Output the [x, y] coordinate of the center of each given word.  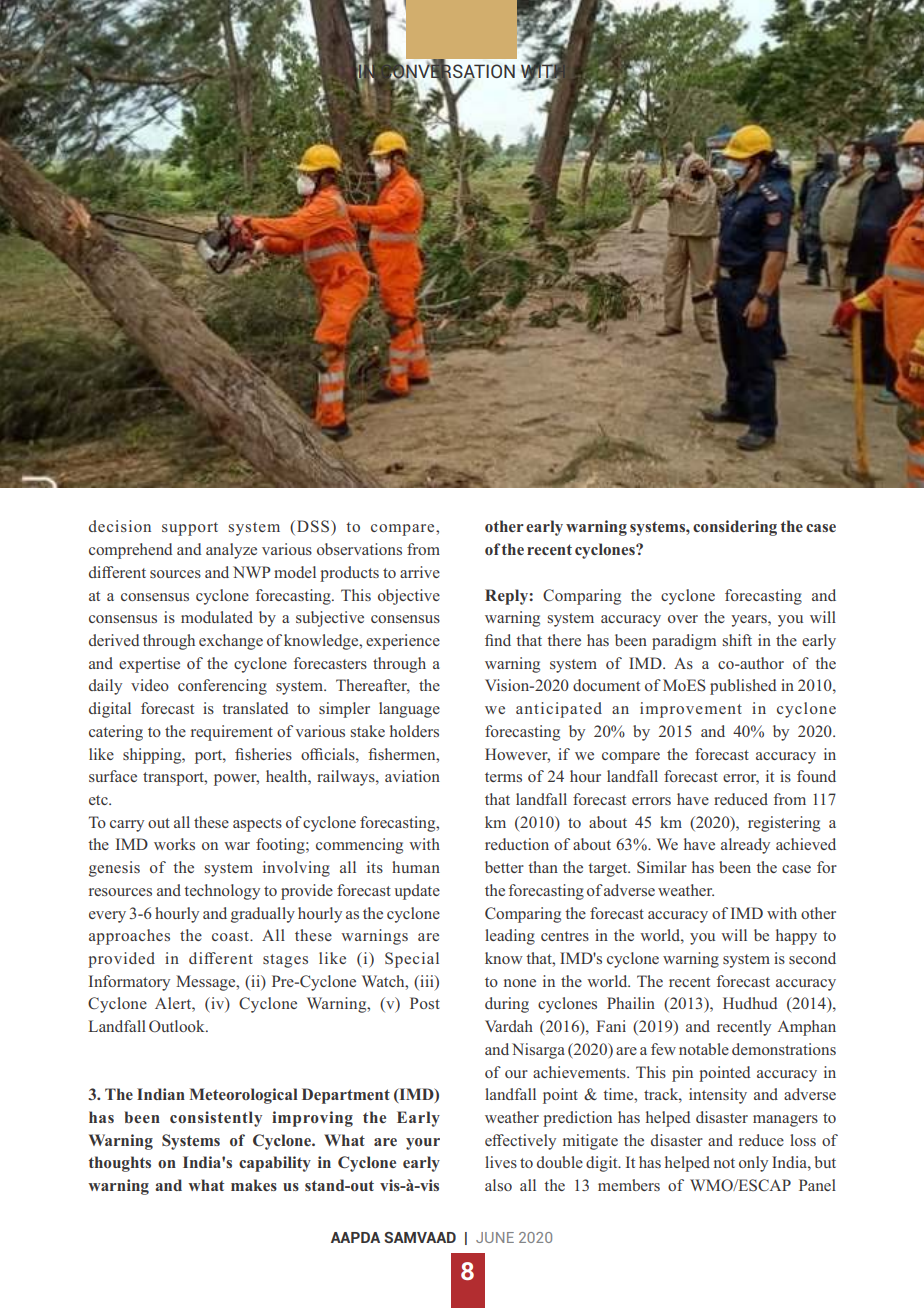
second [812, 958]
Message [207, 983]
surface [113, 776]
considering [735, 528]
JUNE [495, 1237]
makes [254, 1185]
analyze [231, 551]
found [816, 776]
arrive [420, 572]
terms [503, 777]
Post [425, 1003]
